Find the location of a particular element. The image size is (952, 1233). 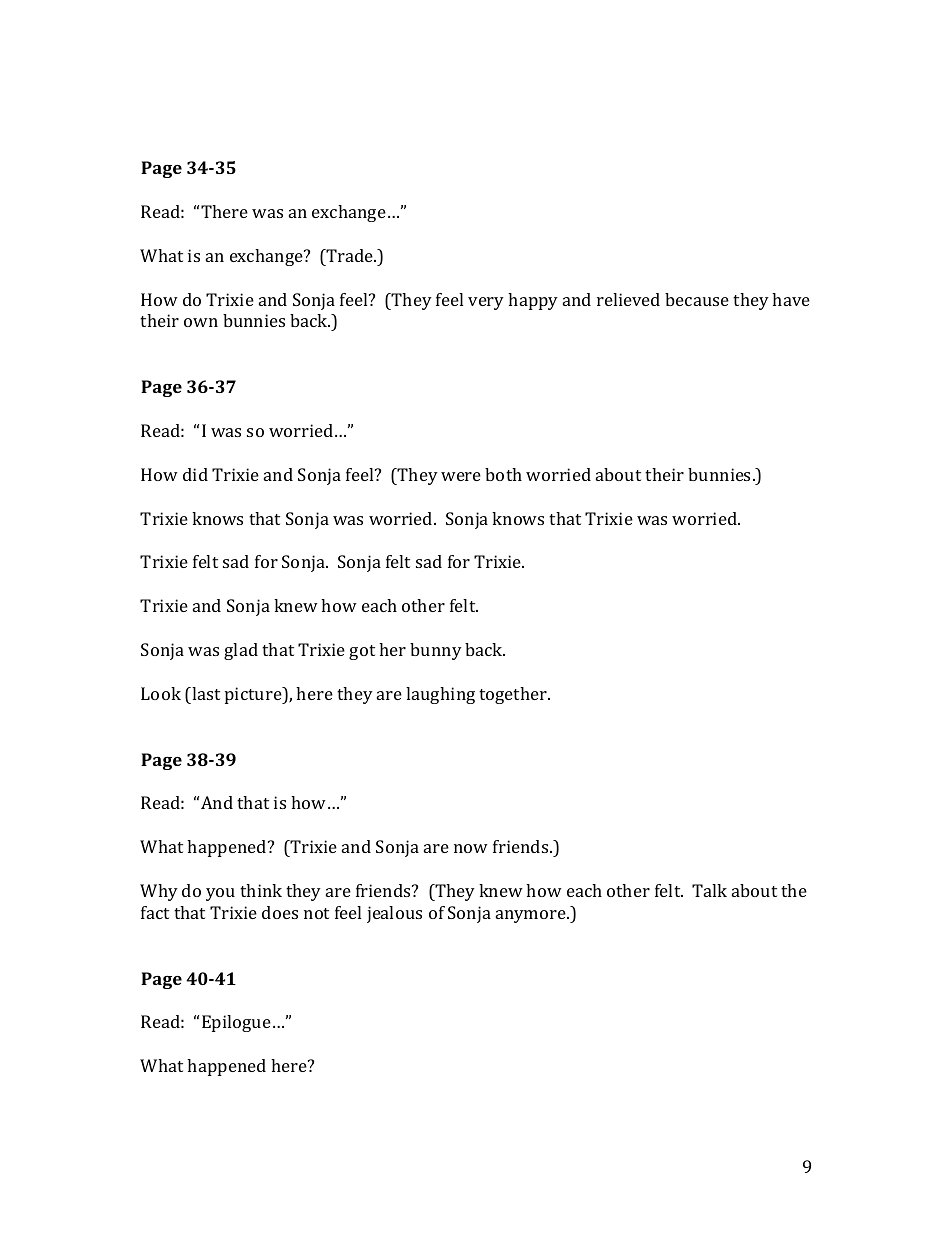

anymore is located at coordinates (532, 916).
